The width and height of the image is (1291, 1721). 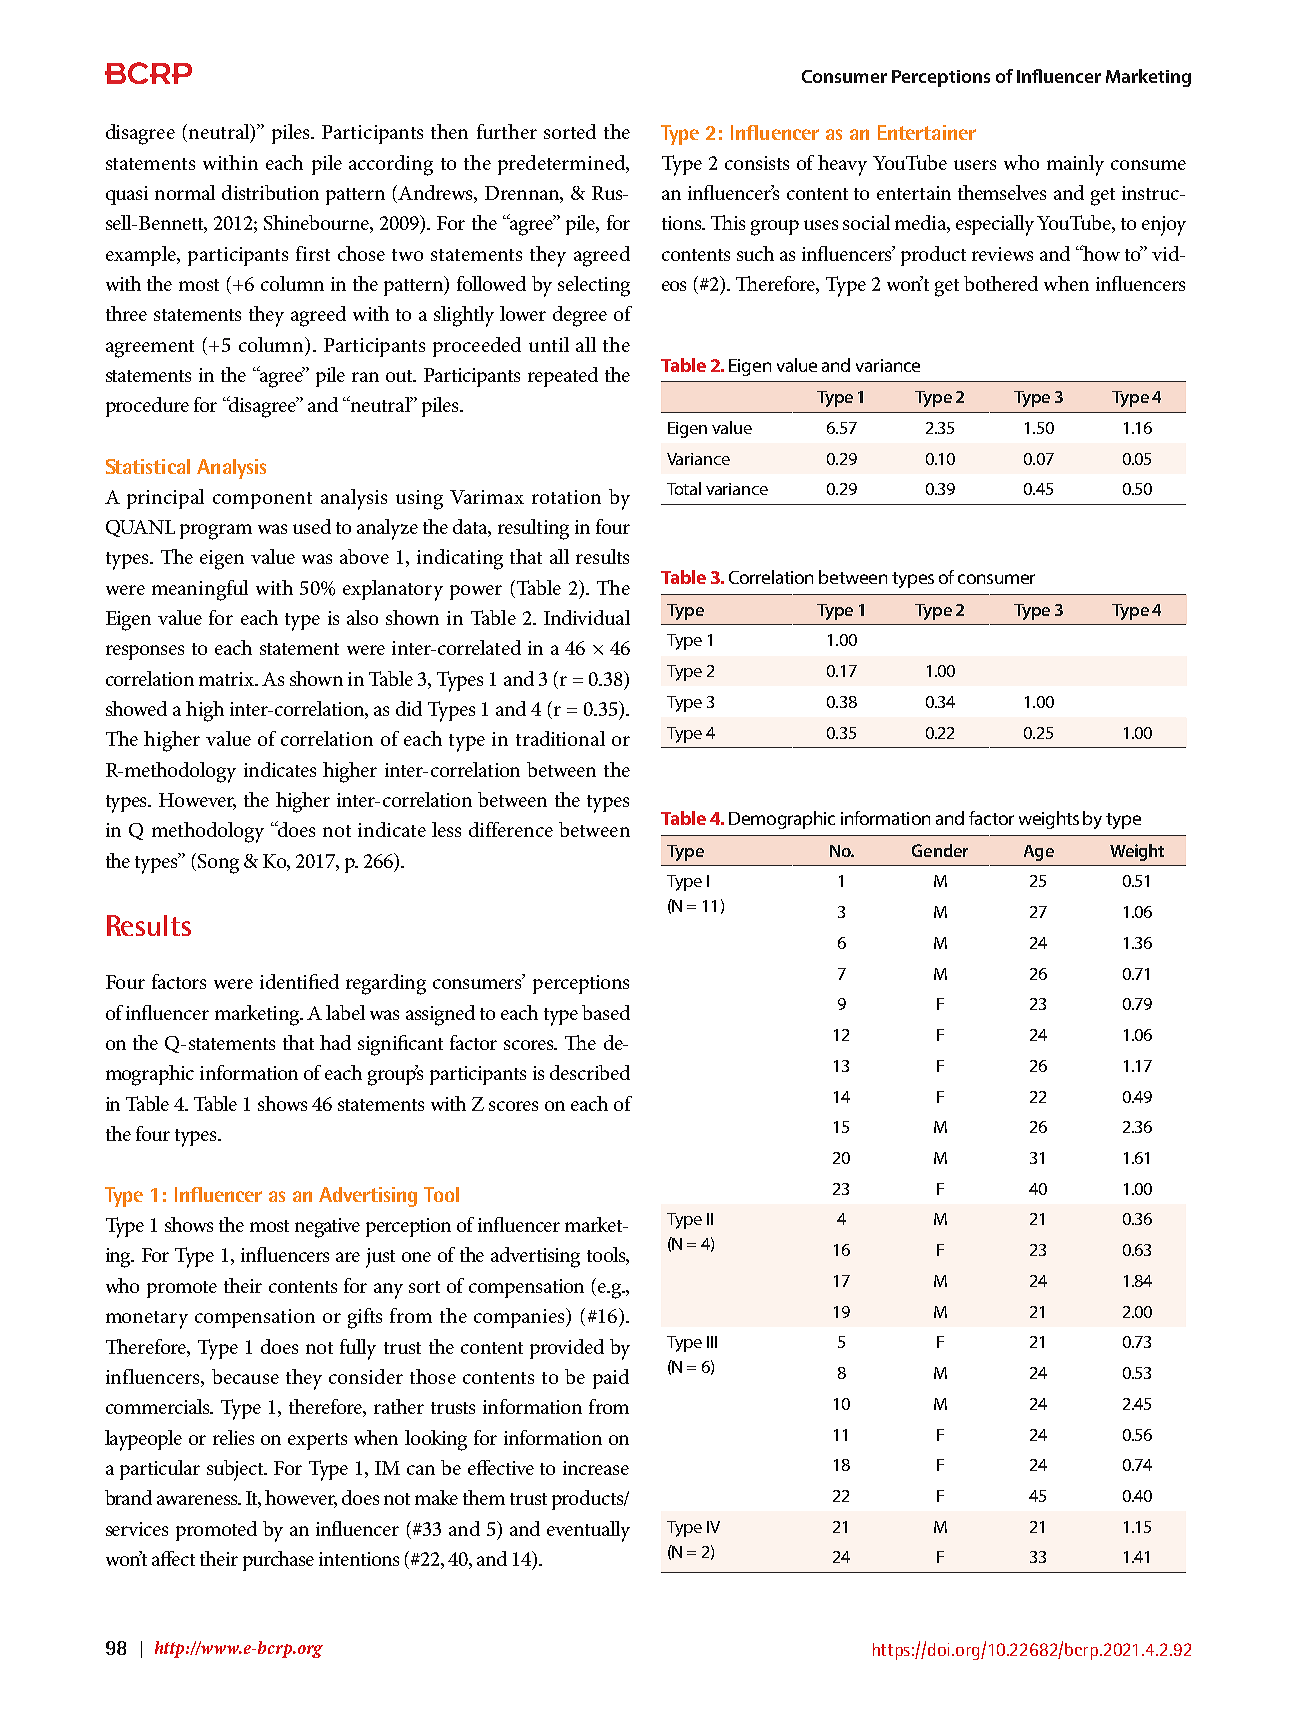 What do you see at coordinates (588, 1531) in the image?
I see `eventually` at bounding box center [588, 1531].
